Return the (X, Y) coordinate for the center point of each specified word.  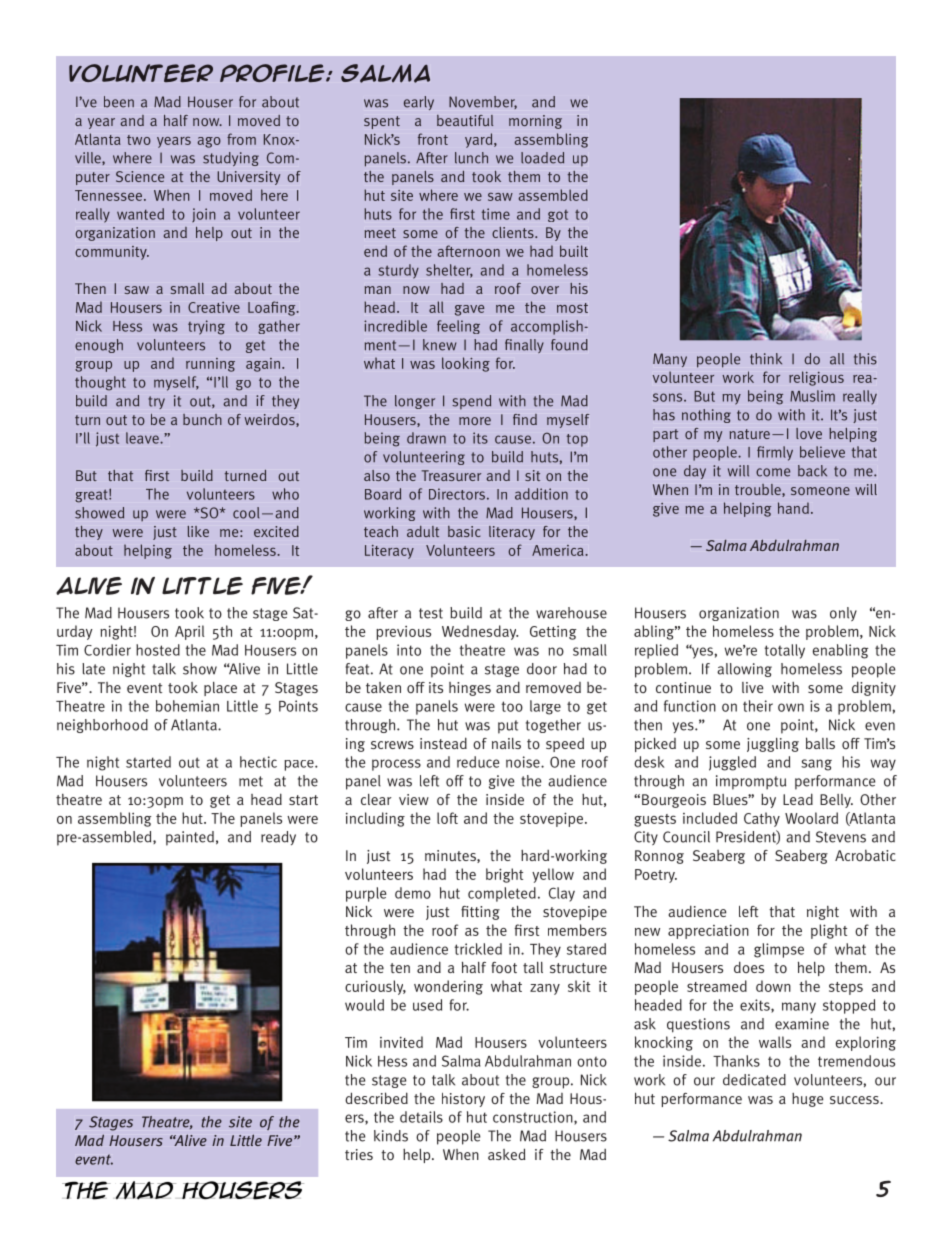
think (766, 359)
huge (807, 1100)
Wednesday (480, 632)
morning (535, 122)
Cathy (762, 819)
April (190, 632)
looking (466, 364)
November (483, 102)
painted (190, 838)
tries (359, 1154)
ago (209, 142)
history (463, 1100)
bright (504, 875)
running (210, 365)
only (843, 614)
